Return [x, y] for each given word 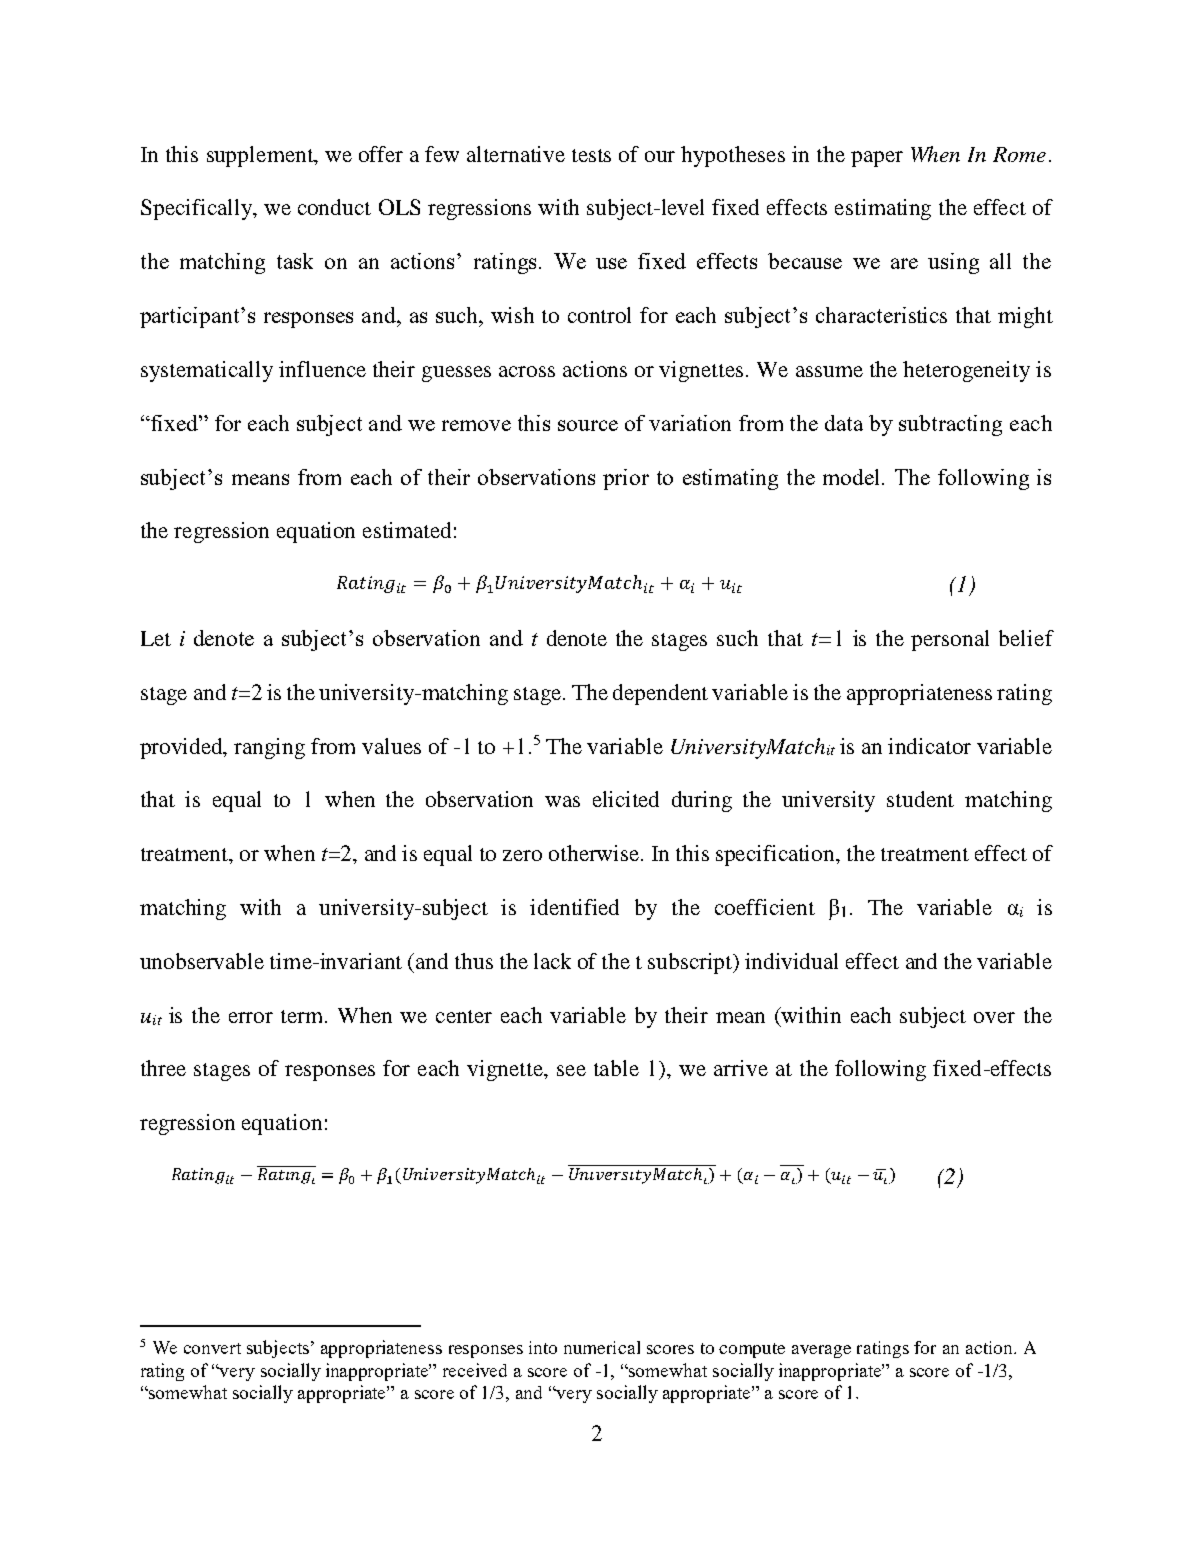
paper [877, 159]
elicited [626, 799]
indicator [929, 746]
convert [212, 1348]
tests [591, 155]
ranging [269, 748]
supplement [261, 156]
